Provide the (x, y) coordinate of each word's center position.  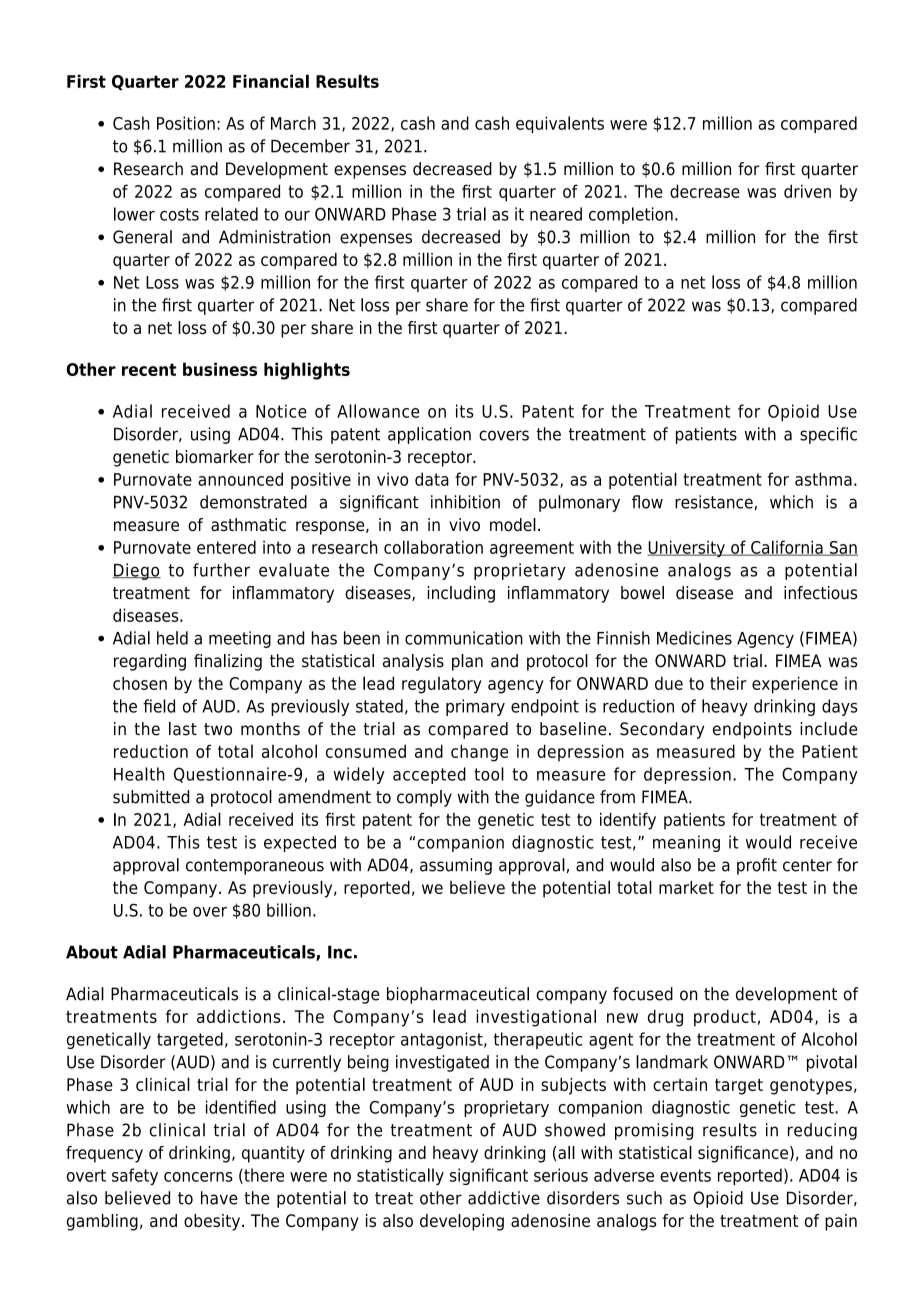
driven (807, 191)
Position (186, 123)
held (172, 638)
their (728, 683)
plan (467, 662)
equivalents (560, 124)
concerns (198, 1177)
